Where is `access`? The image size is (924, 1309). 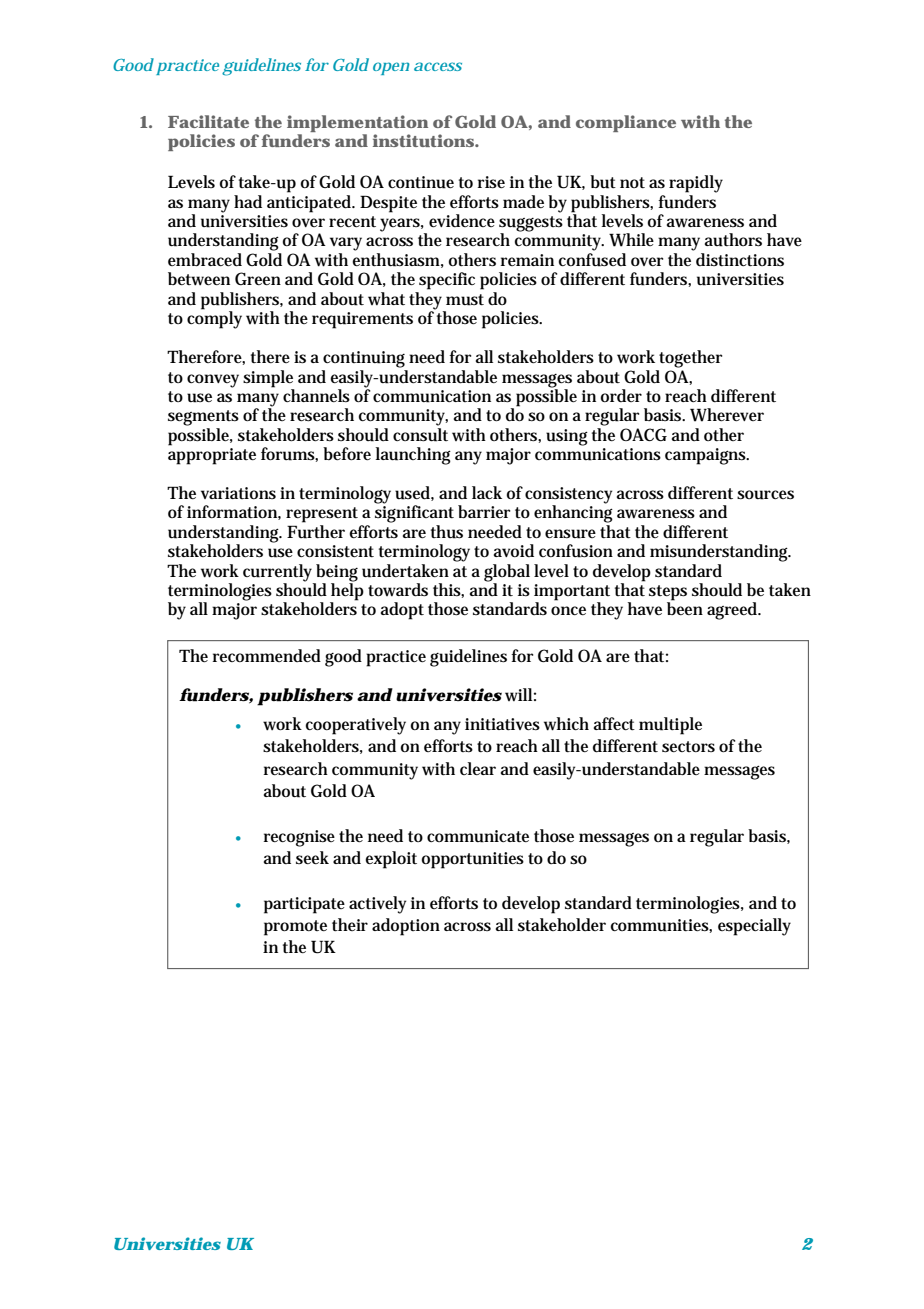
access is located at coordinates (438, 66).
